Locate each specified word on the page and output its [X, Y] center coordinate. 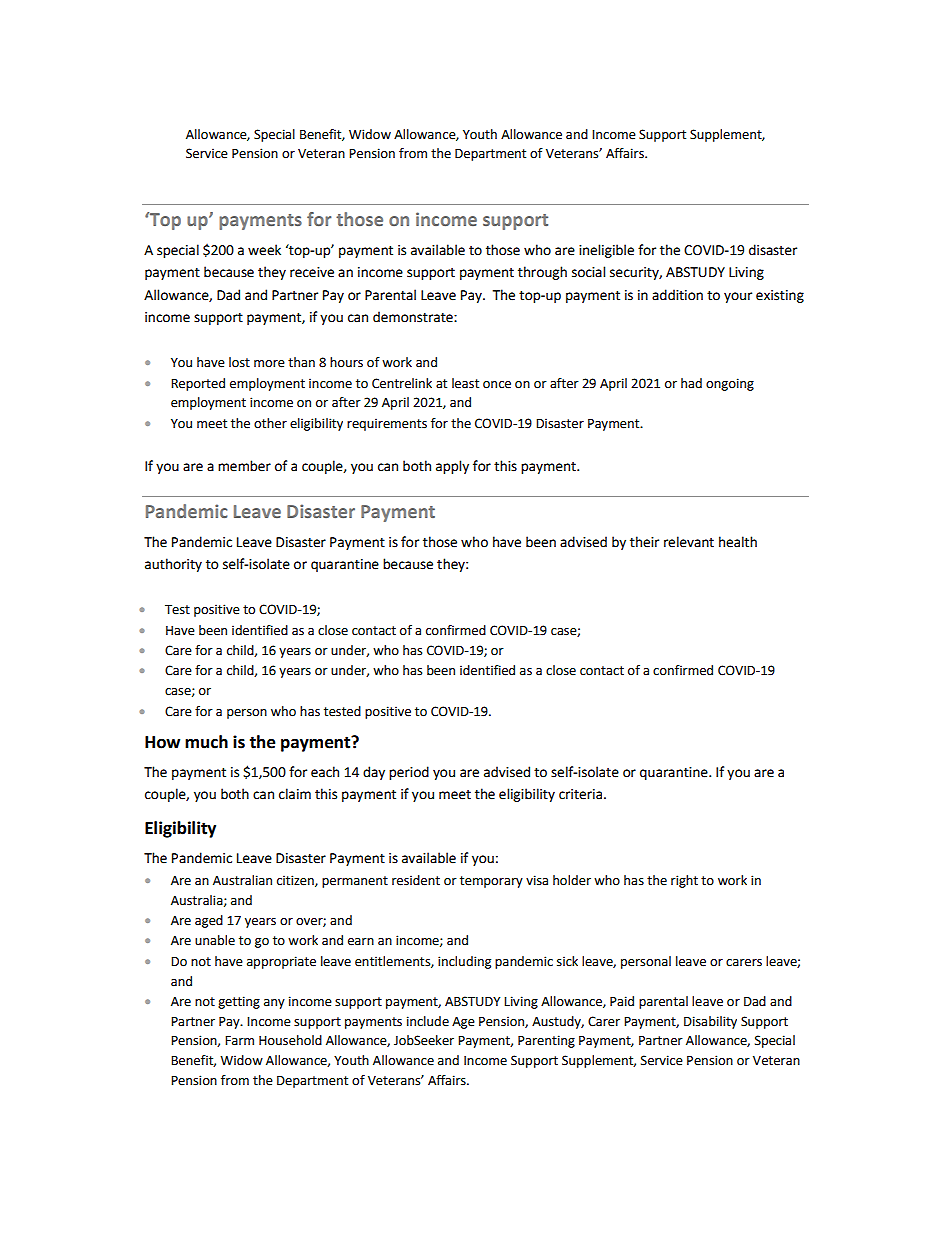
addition [677, 295]
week [264, 250]
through [542, 273]
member [244, 466]
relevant [689, 542]
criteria [582, 794]
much [206, 742]
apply [452, 467]
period [409, 773]
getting [239, 1002]
